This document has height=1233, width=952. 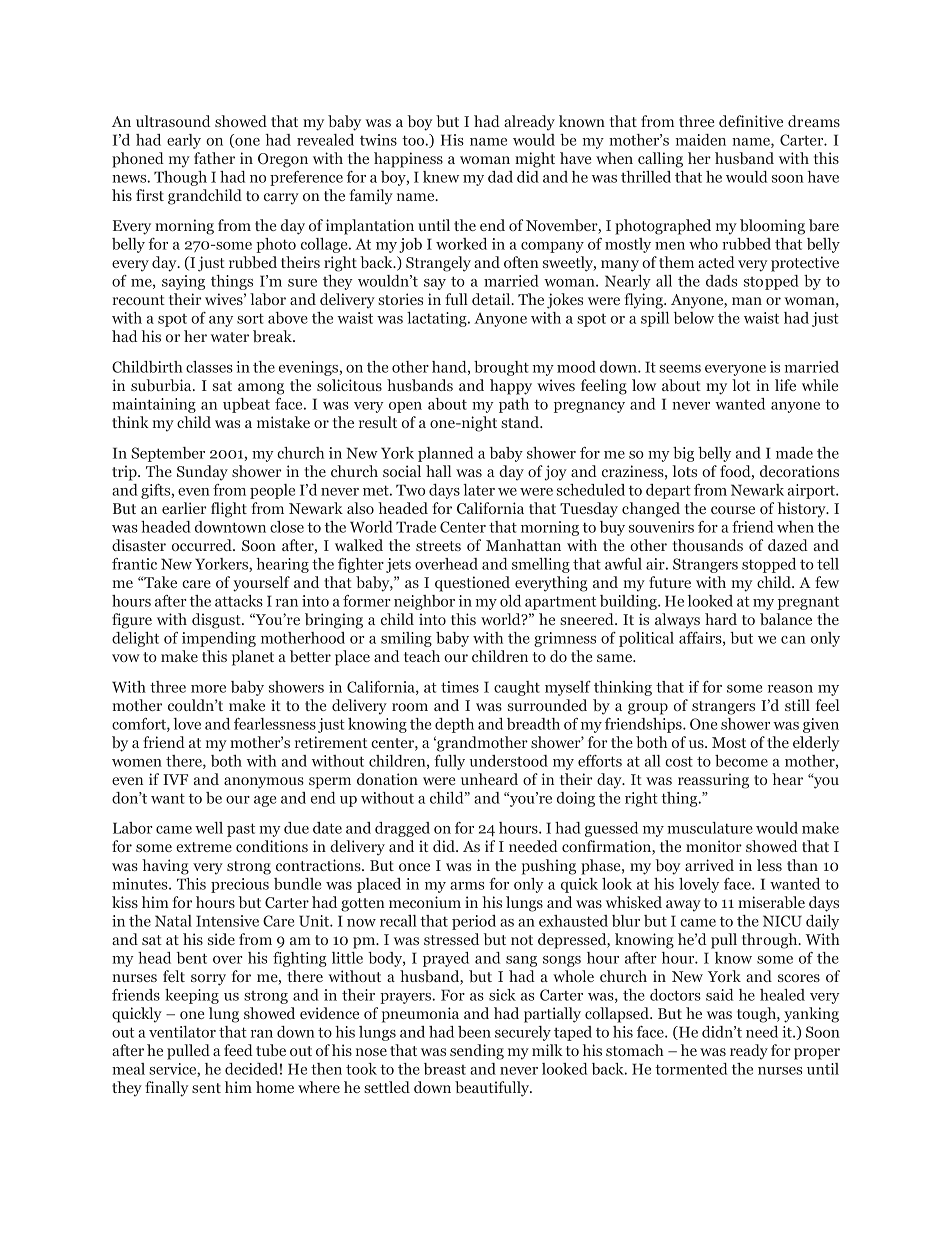 What do you see at coordinates (238, 1050) in the document?
I see `feed` at bounding box center [238, 1050].
